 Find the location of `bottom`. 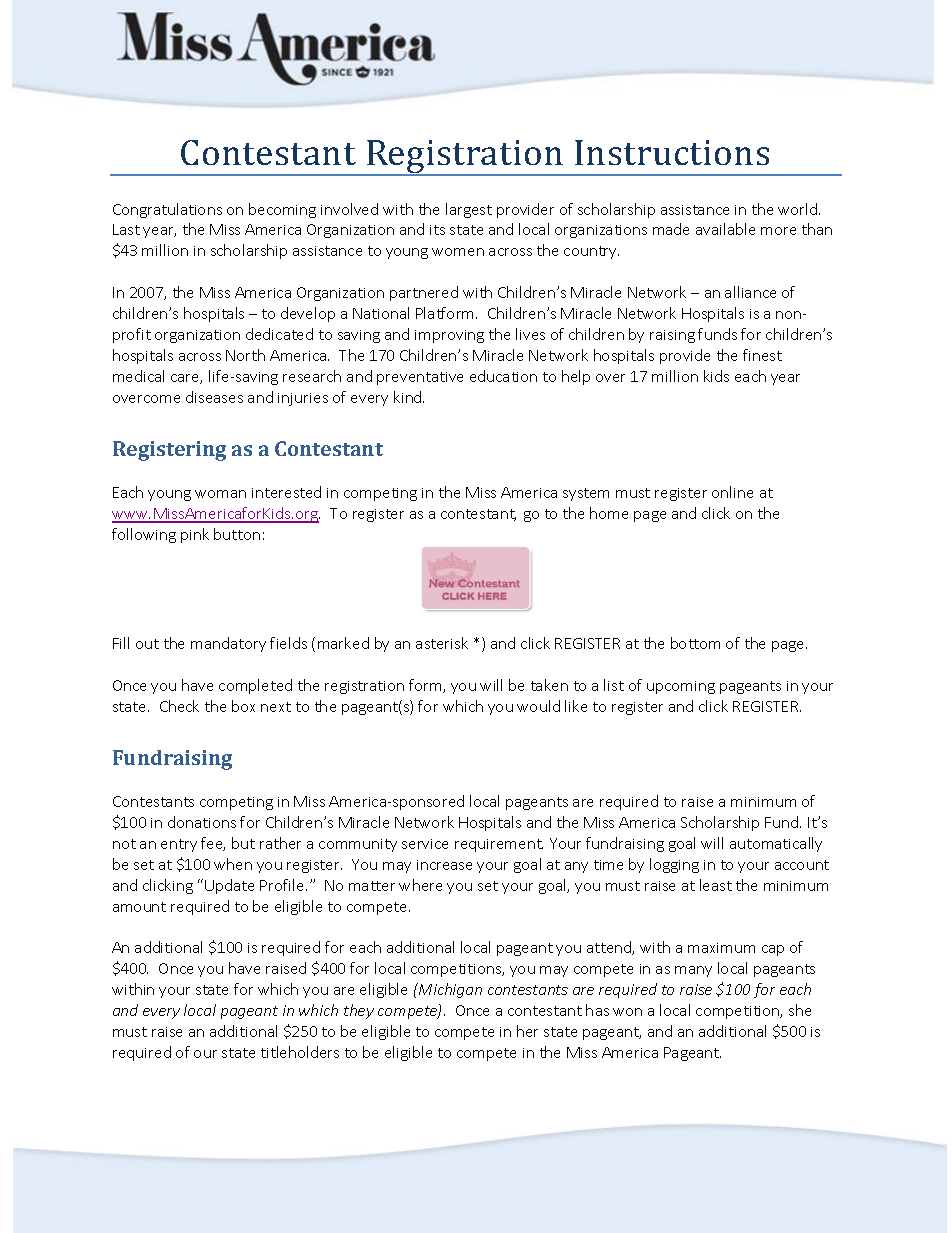

bottom is located at coordinates (695, 643).
